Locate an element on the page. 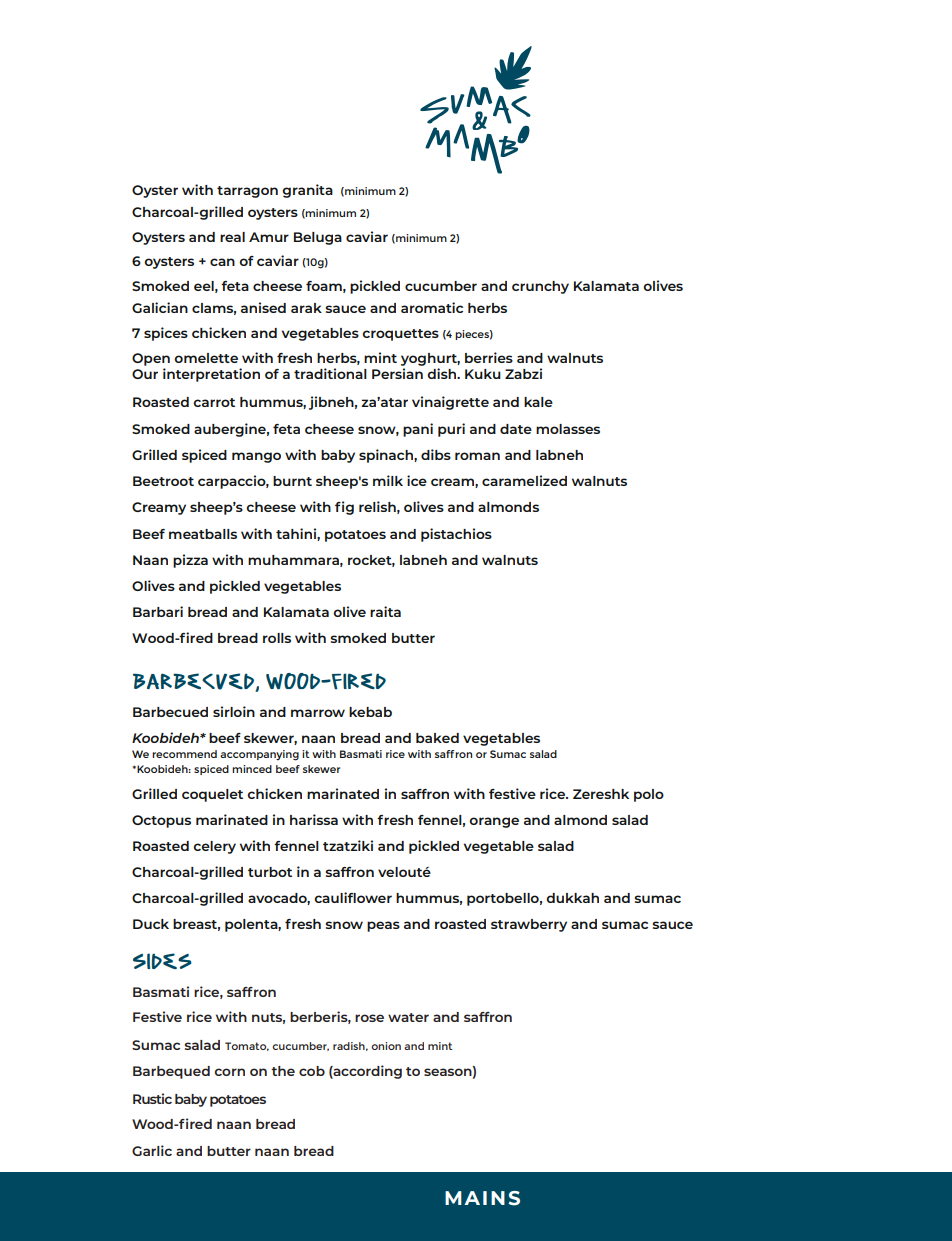 The width and height of the document is (952, 1241). Beluga is located at coordinates (318, 238).
